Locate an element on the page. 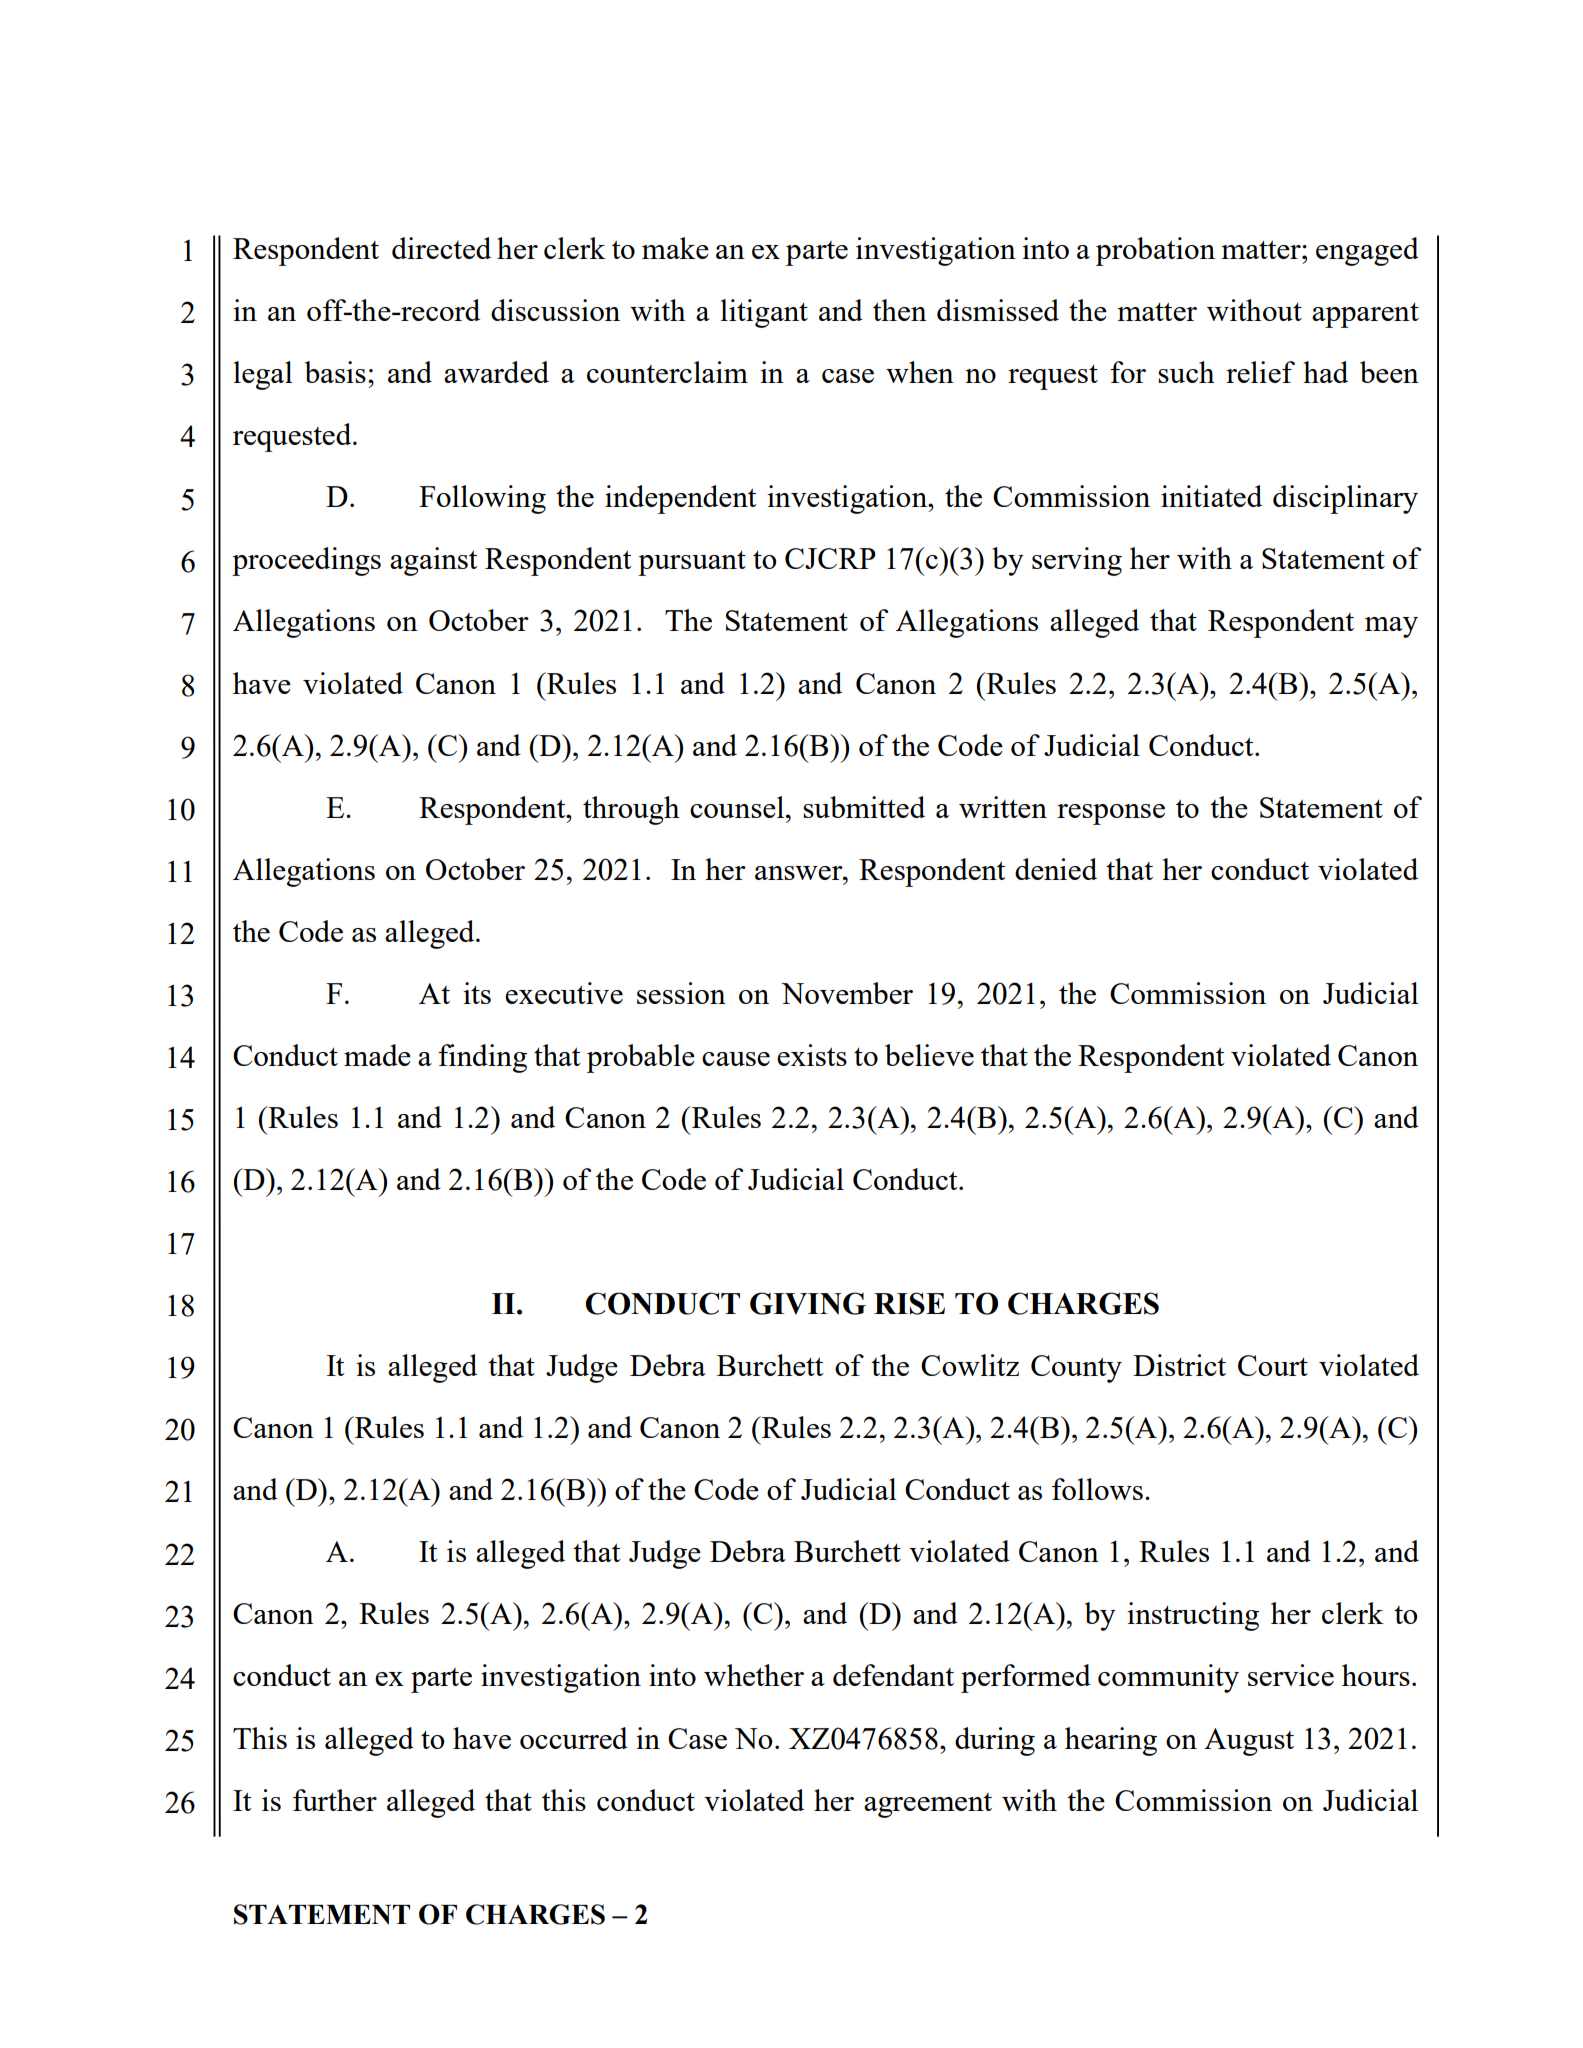  Court is located at coordinates (1273, 1365).
